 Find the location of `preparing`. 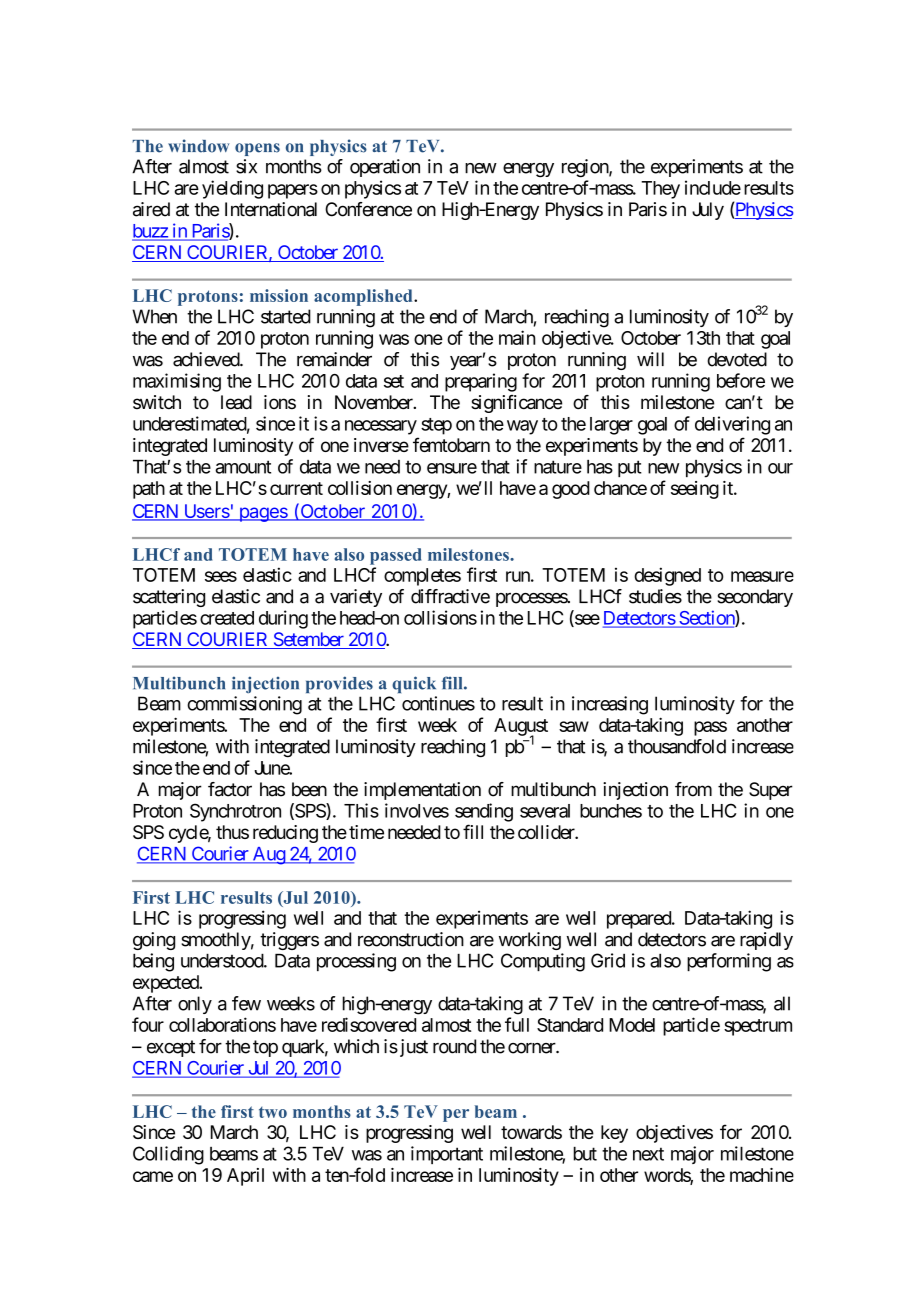

preparing is located at coordinates (481, 382).
